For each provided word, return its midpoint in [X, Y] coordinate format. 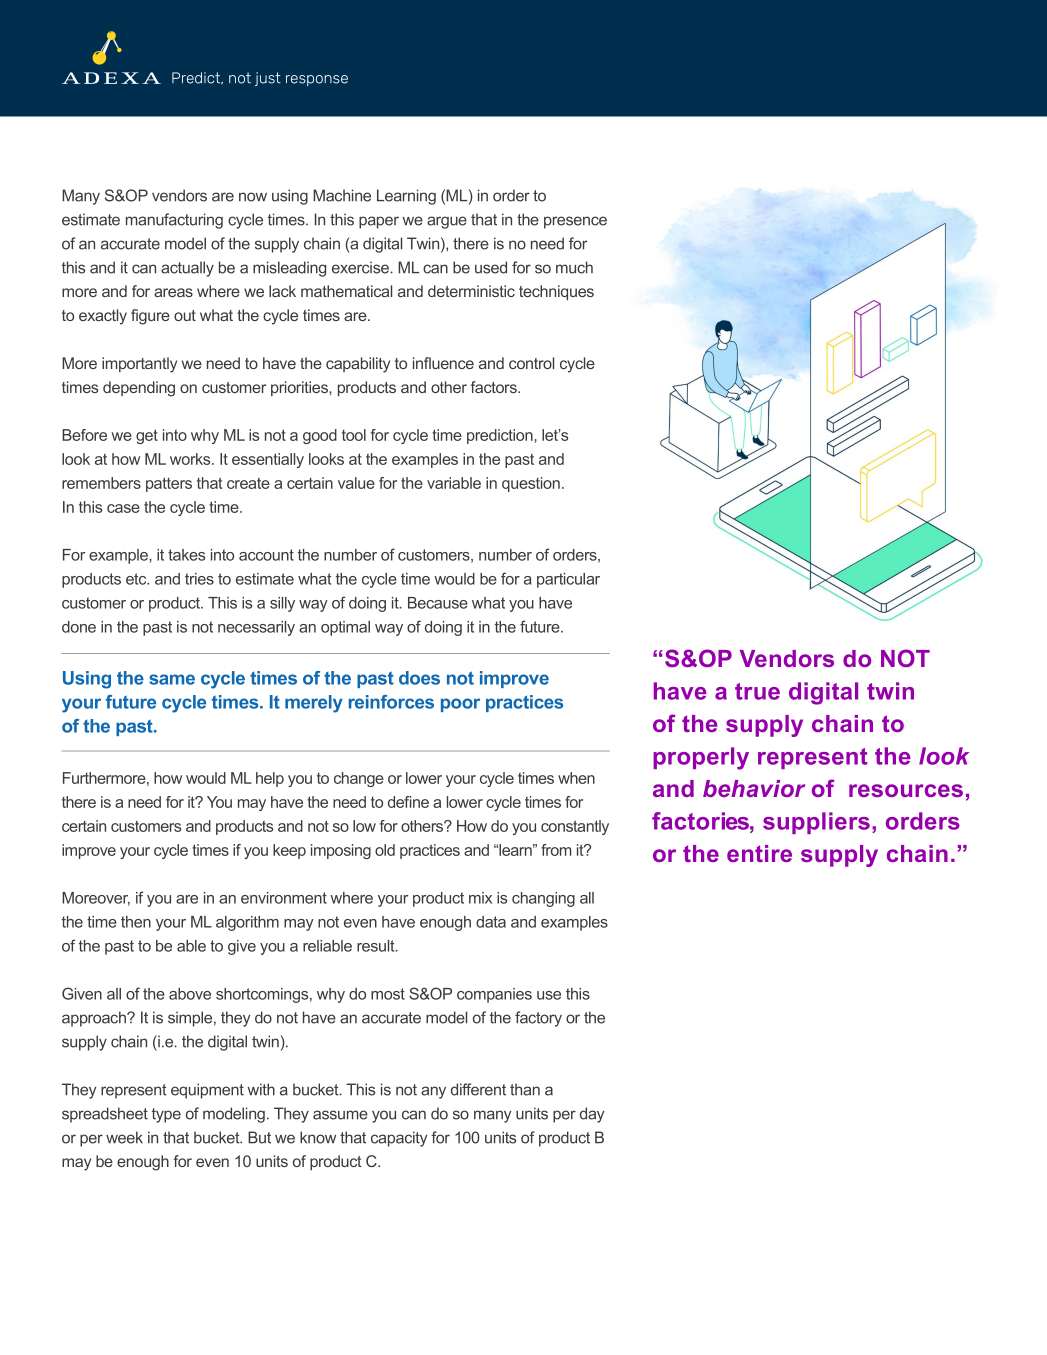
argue [447, 222]
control [531, 363]
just [268, 79]
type [166, 1115]
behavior [754, 788]
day [592, 1115]
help [270, 779]
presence [575, 222]
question [531, 484]
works [191, 459]
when [576, 778]
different [478, 1089]
